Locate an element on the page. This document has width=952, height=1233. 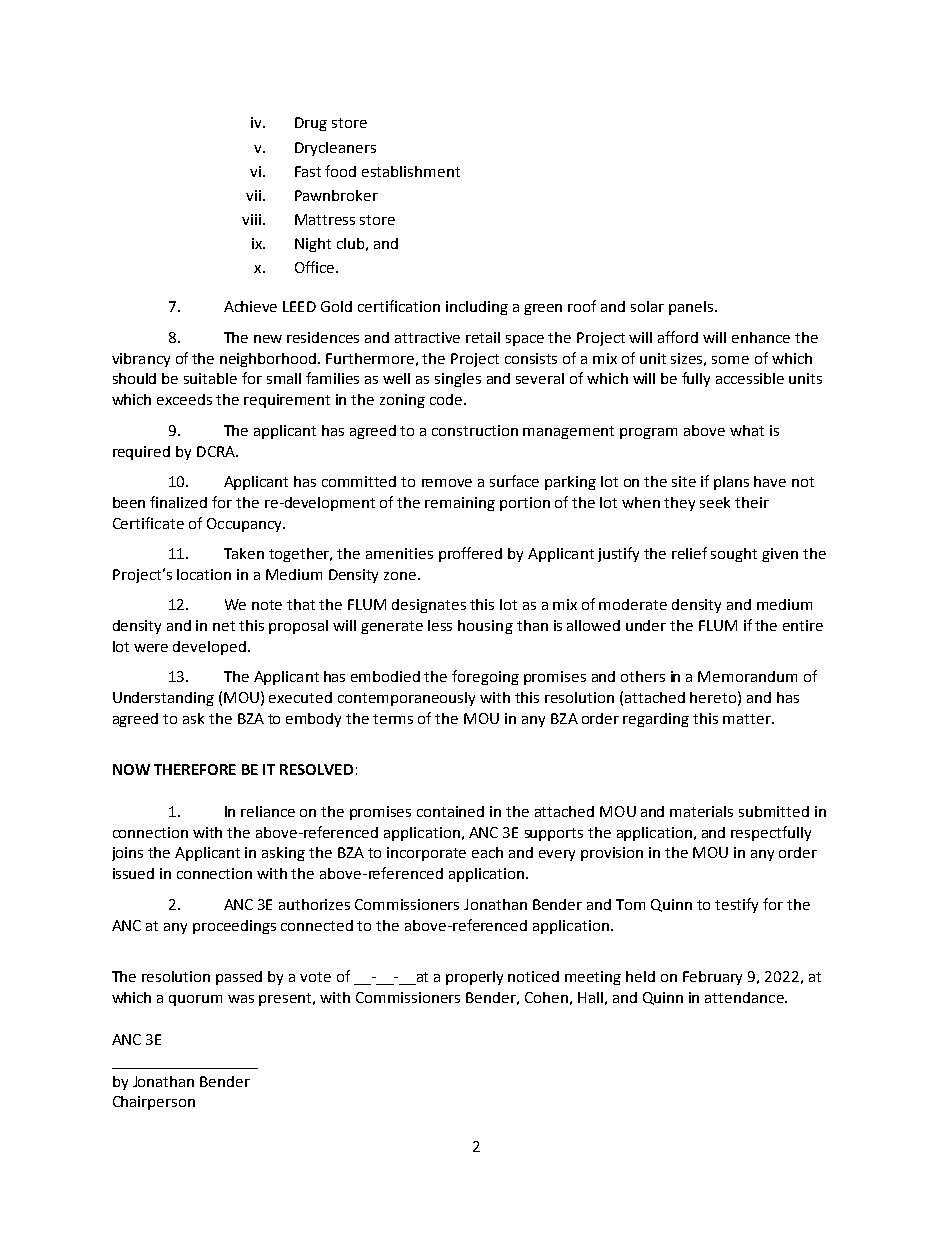
establishment is located at coordinates (411, 171).
